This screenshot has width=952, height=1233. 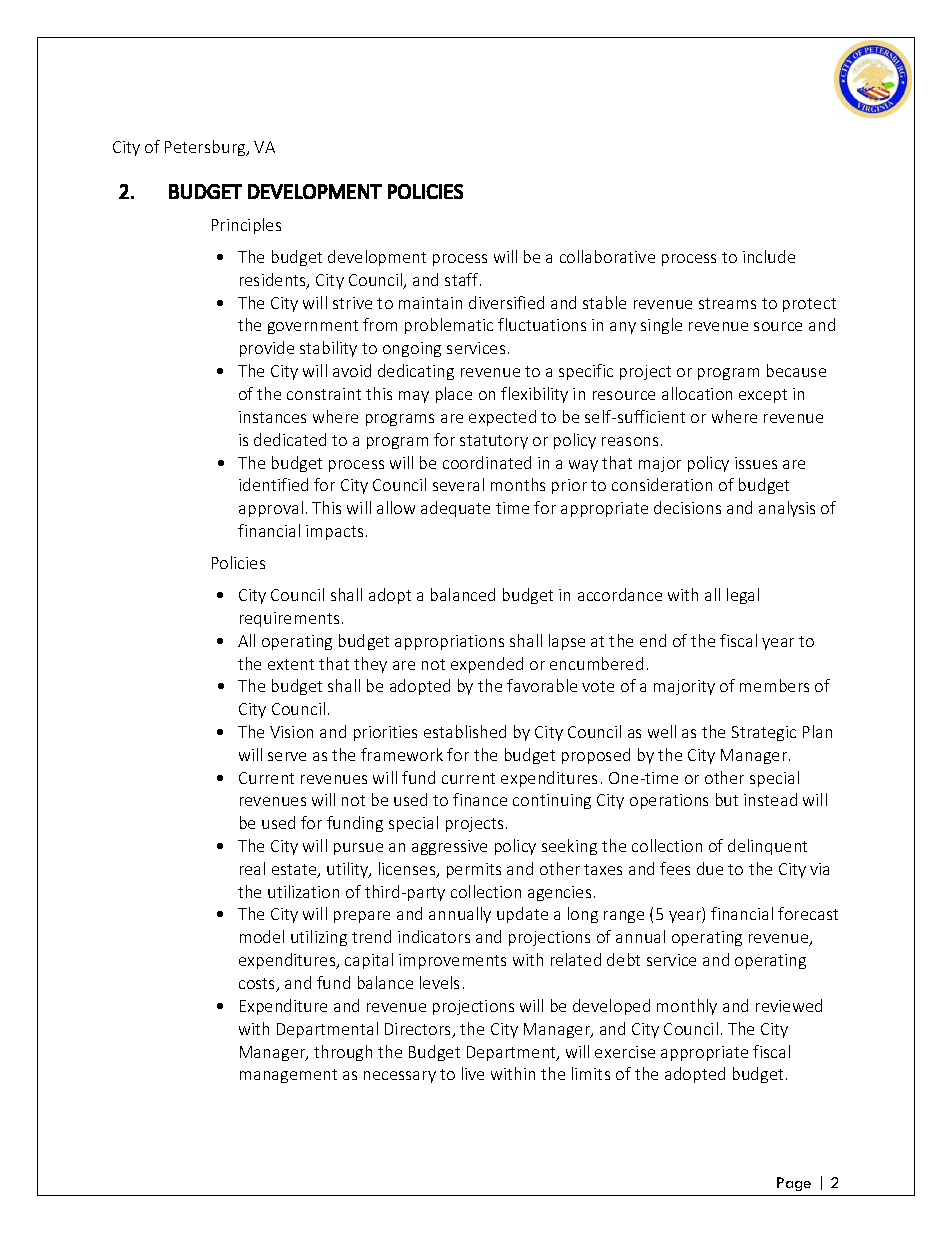 What do you see at coordinates (480, 799) in the screenshot?
I see `finance` at bounding box center [480, 799].
